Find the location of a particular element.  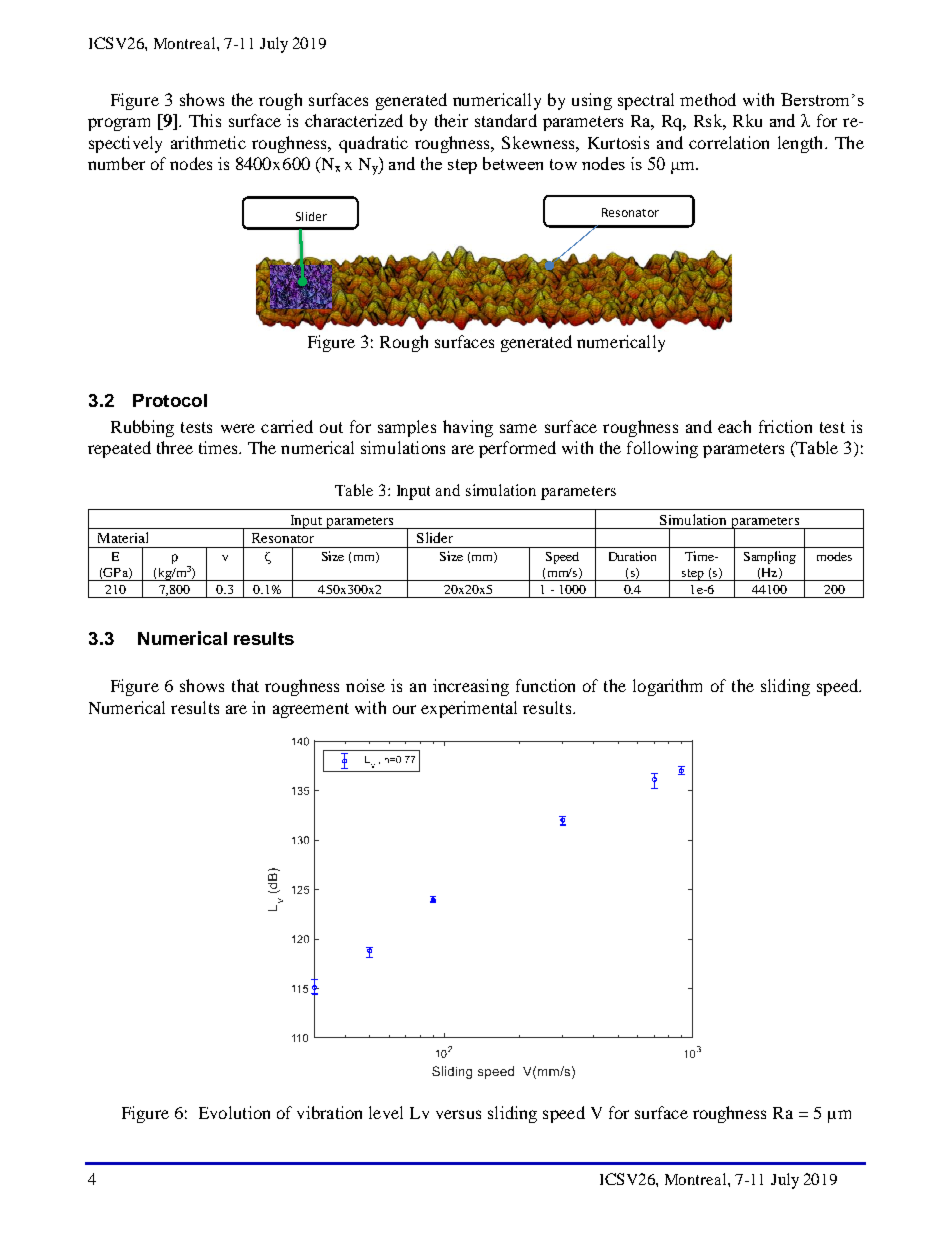

each is located at coordinates (734, 426).
